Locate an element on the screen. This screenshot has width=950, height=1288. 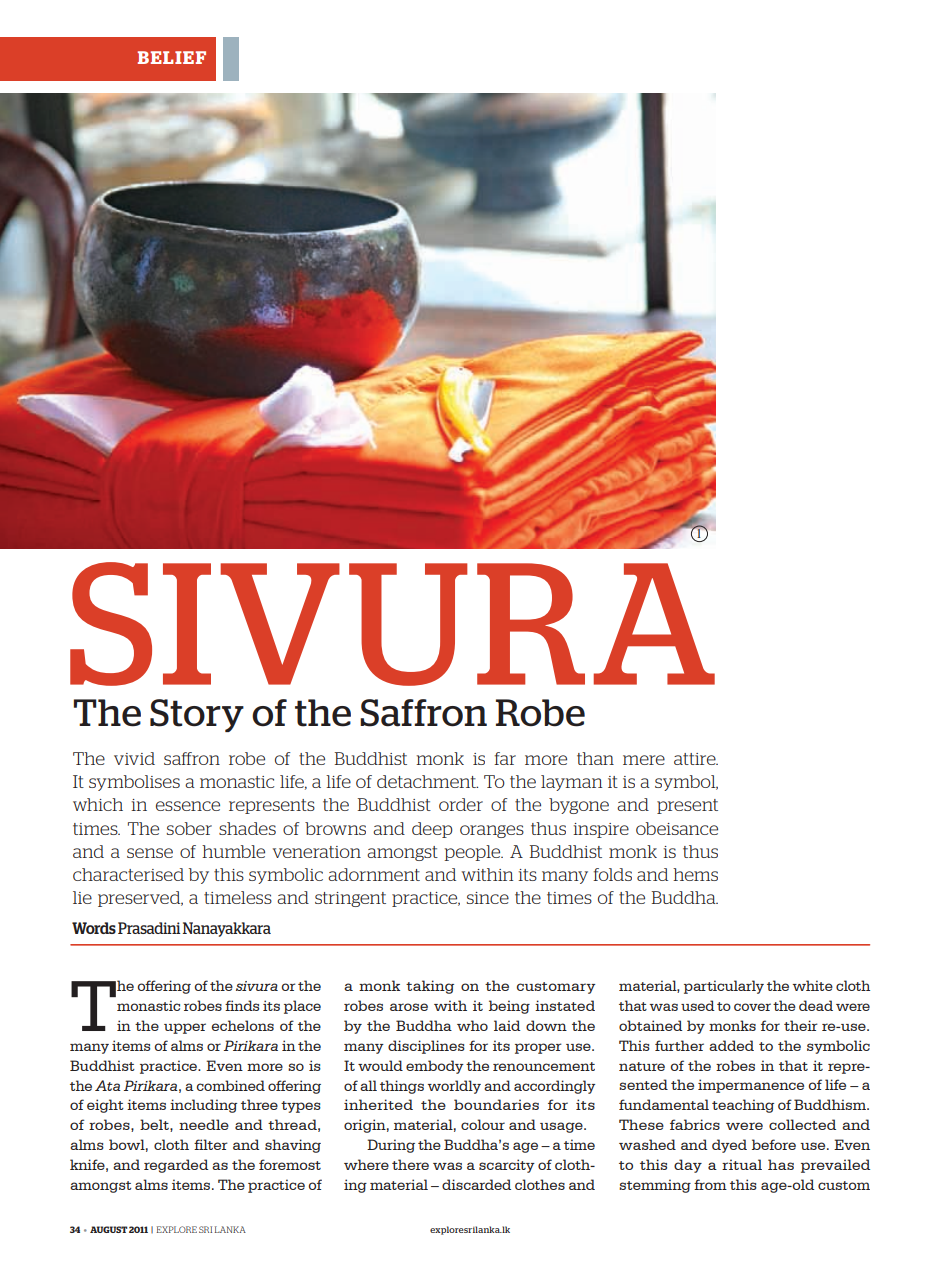
attire is located at coordinates (696, 759).
